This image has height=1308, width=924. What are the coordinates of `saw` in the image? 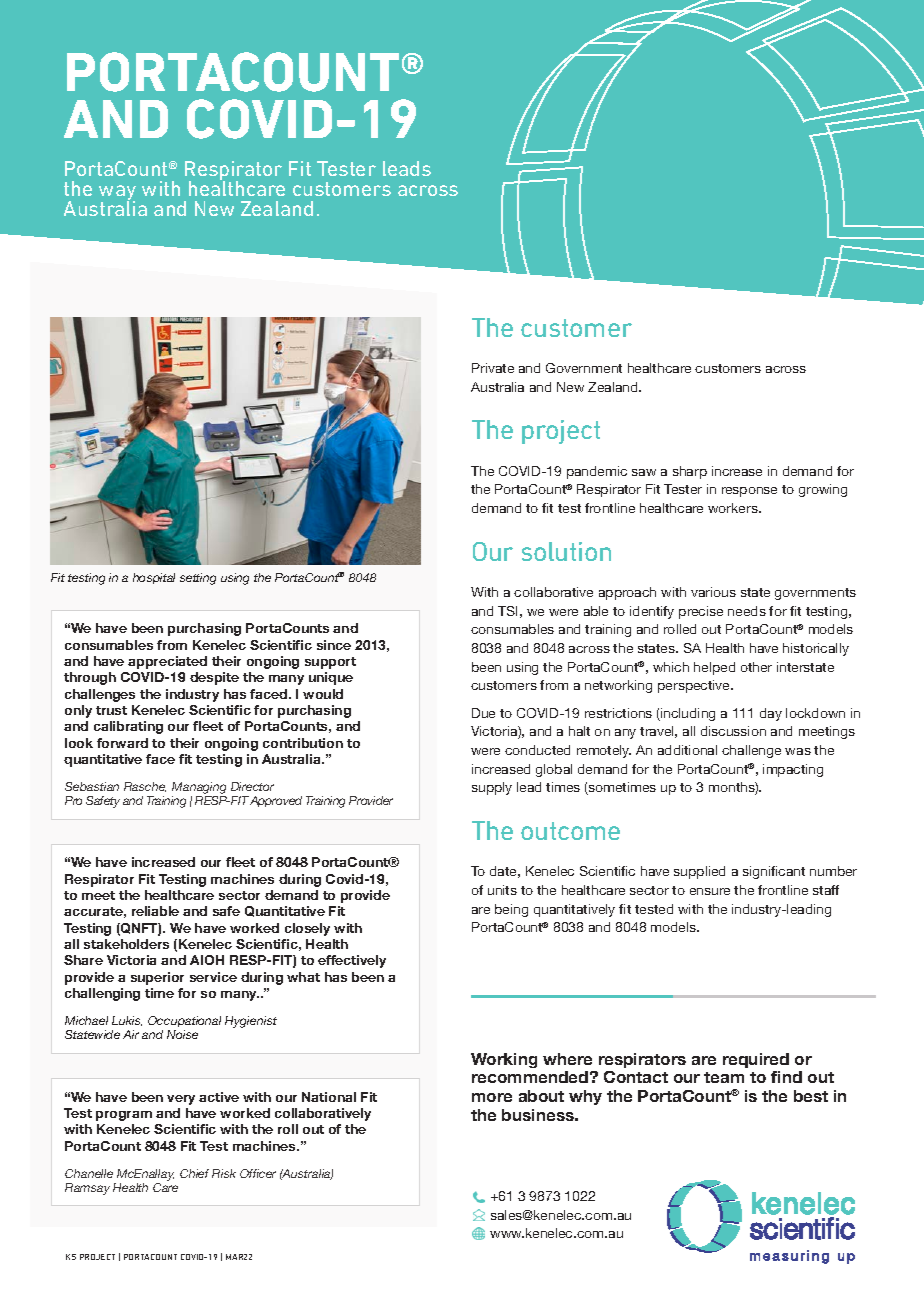 It's located at (644, 472).
